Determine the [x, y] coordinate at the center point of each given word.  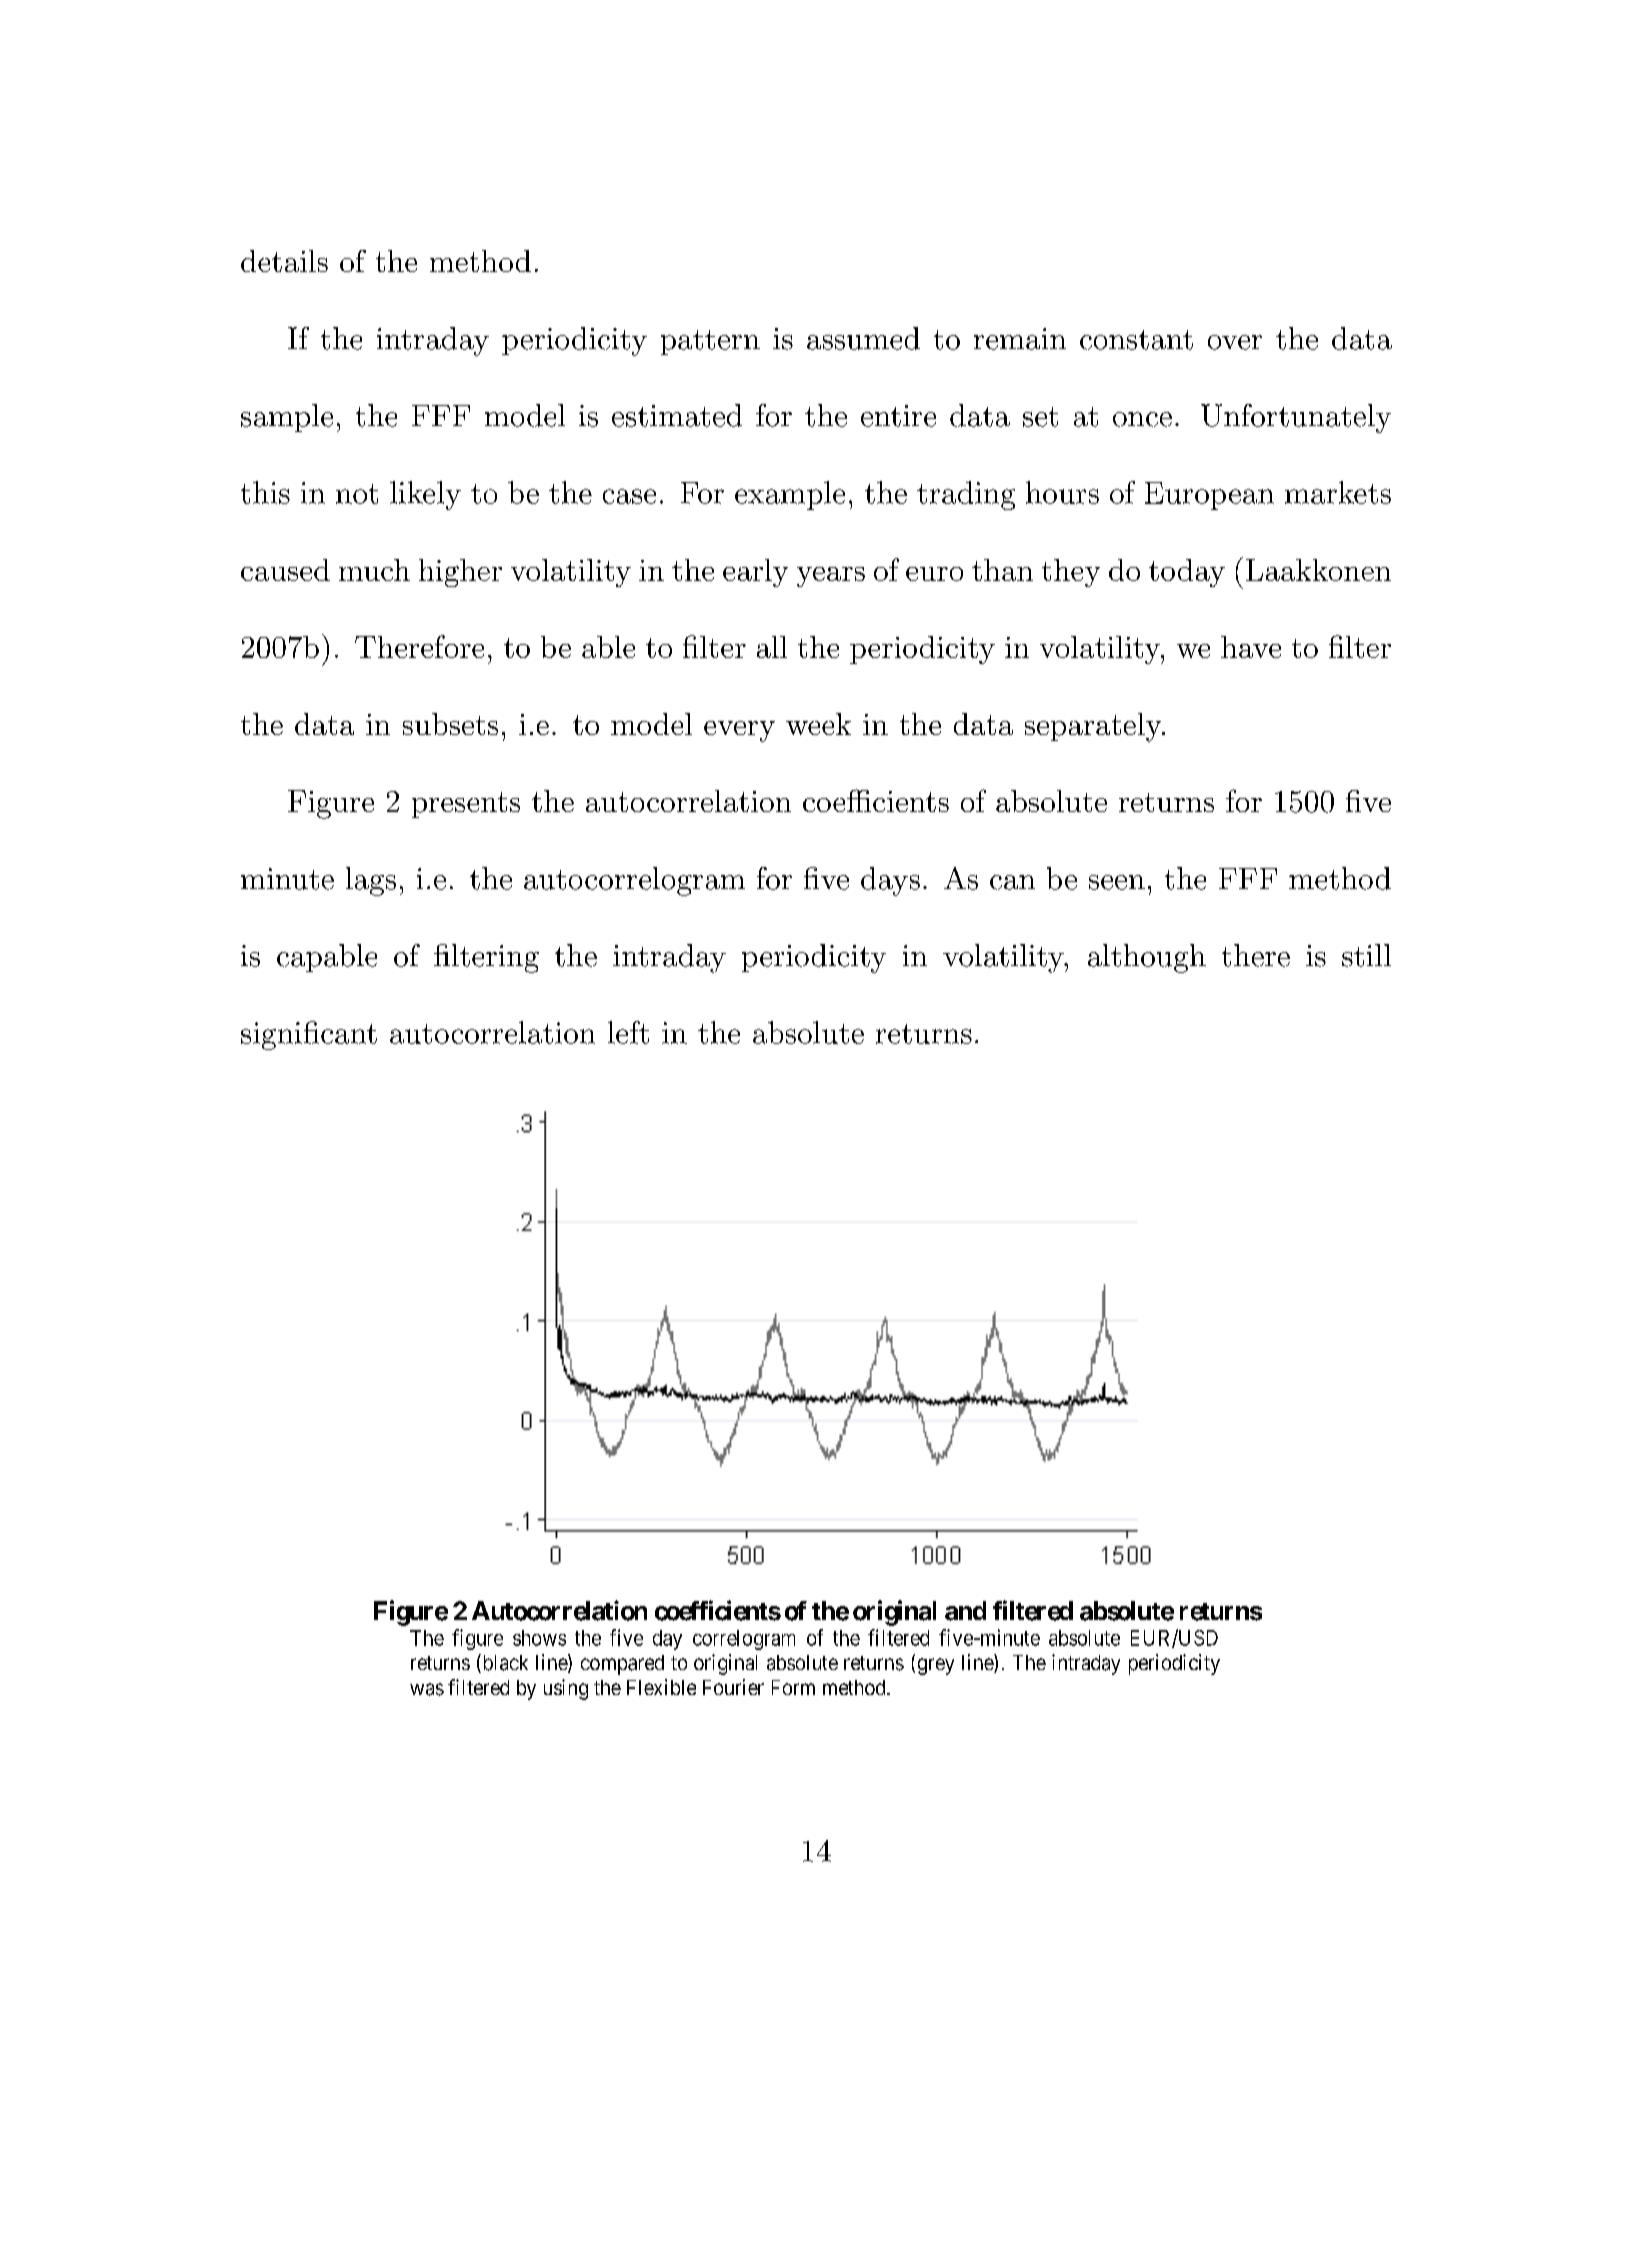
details [284, 261]
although [1147, 958]
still [1366, 955]
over [1235, 342]
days [890, 881]
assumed [863, 338]
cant [349, 1034]
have [1251, 647]
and [965, 1611]
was [427, 1689]
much [374, 570]
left [628, 1032]
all [772, 647]
